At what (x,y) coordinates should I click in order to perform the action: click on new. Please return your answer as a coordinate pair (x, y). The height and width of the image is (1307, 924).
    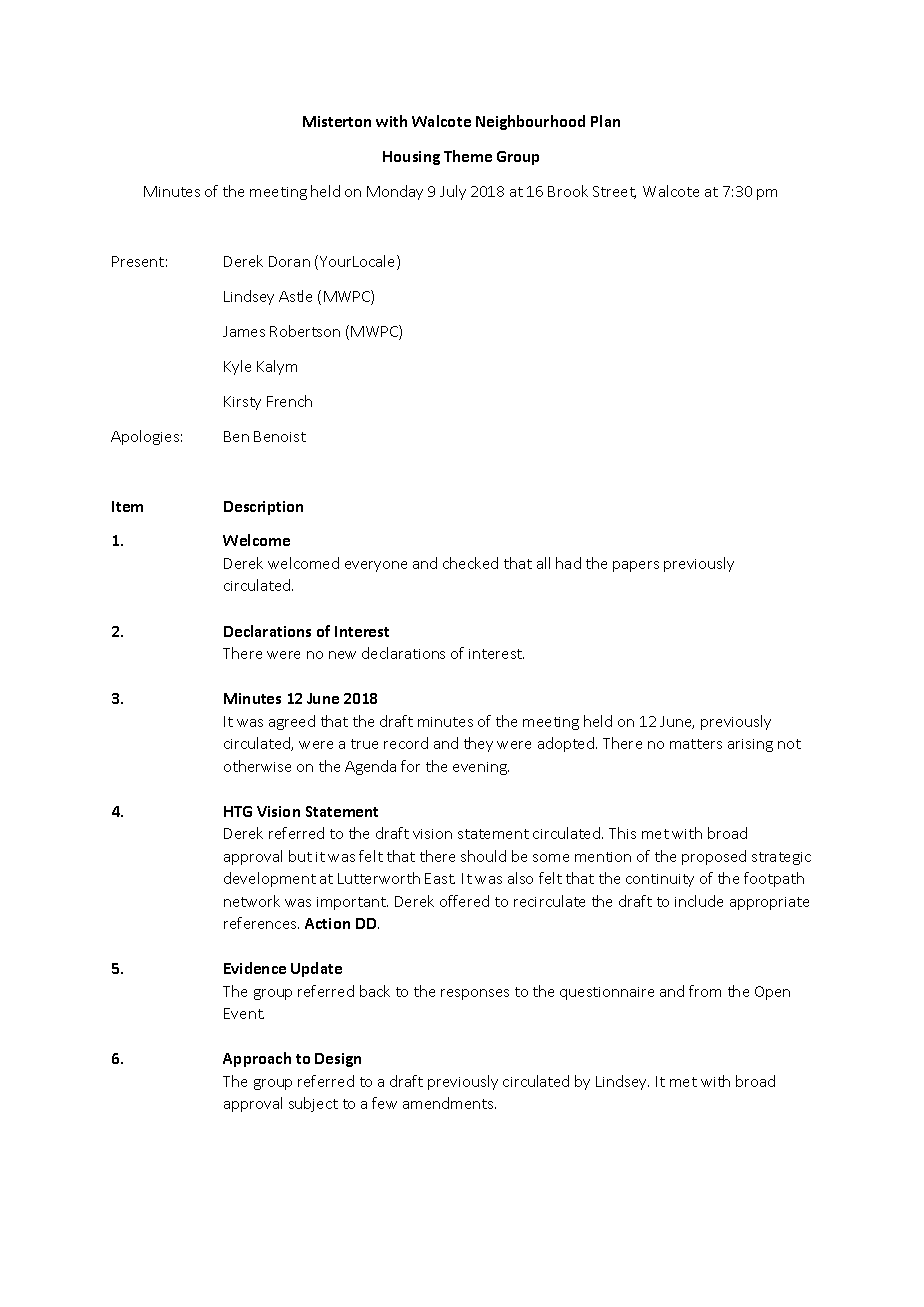
    Looking at the image, I should click on (342, 655).
